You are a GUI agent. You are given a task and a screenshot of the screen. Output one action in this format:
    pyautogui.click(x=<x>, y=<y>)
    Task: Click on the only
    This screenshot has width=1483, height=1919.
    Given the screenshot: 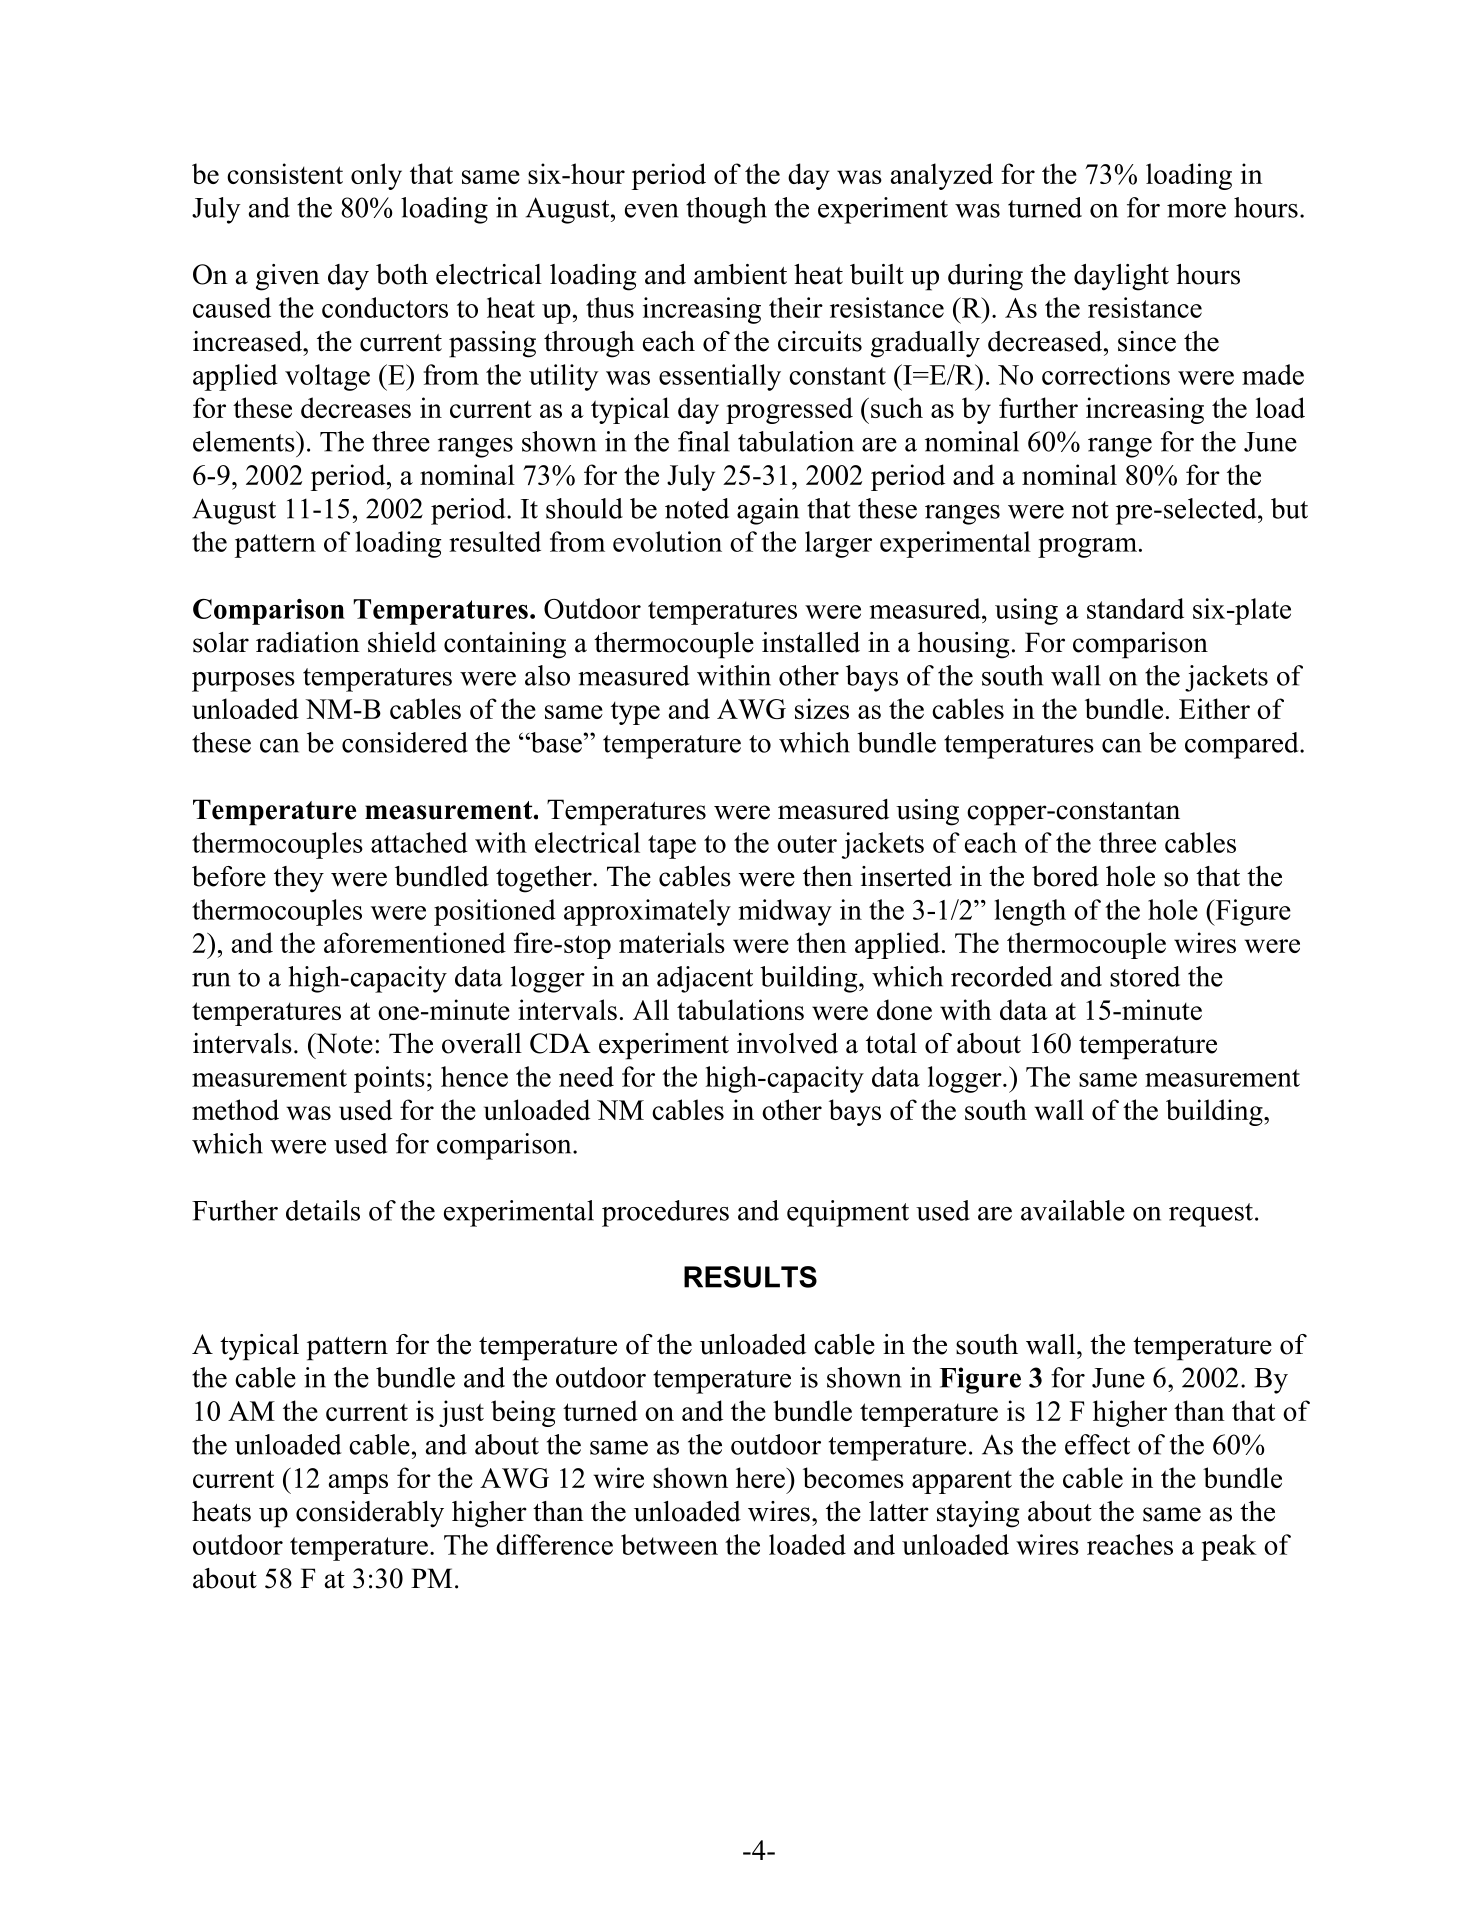 What is the action you would take?
    pyautogui.click(x=376, y=176)
